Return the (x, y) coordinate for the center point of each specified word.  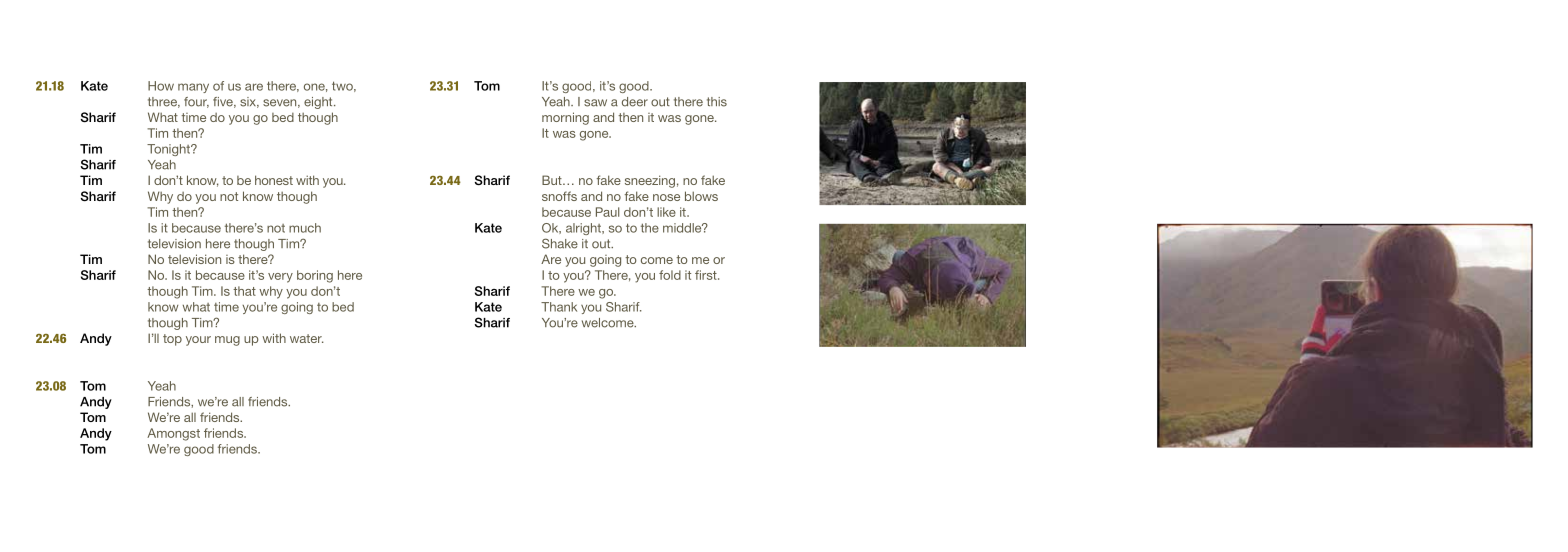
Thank (559, 307)
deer (635, 102)
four (196, 102)
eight (319, 103)
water (307, 338)
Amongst (173, 434)
